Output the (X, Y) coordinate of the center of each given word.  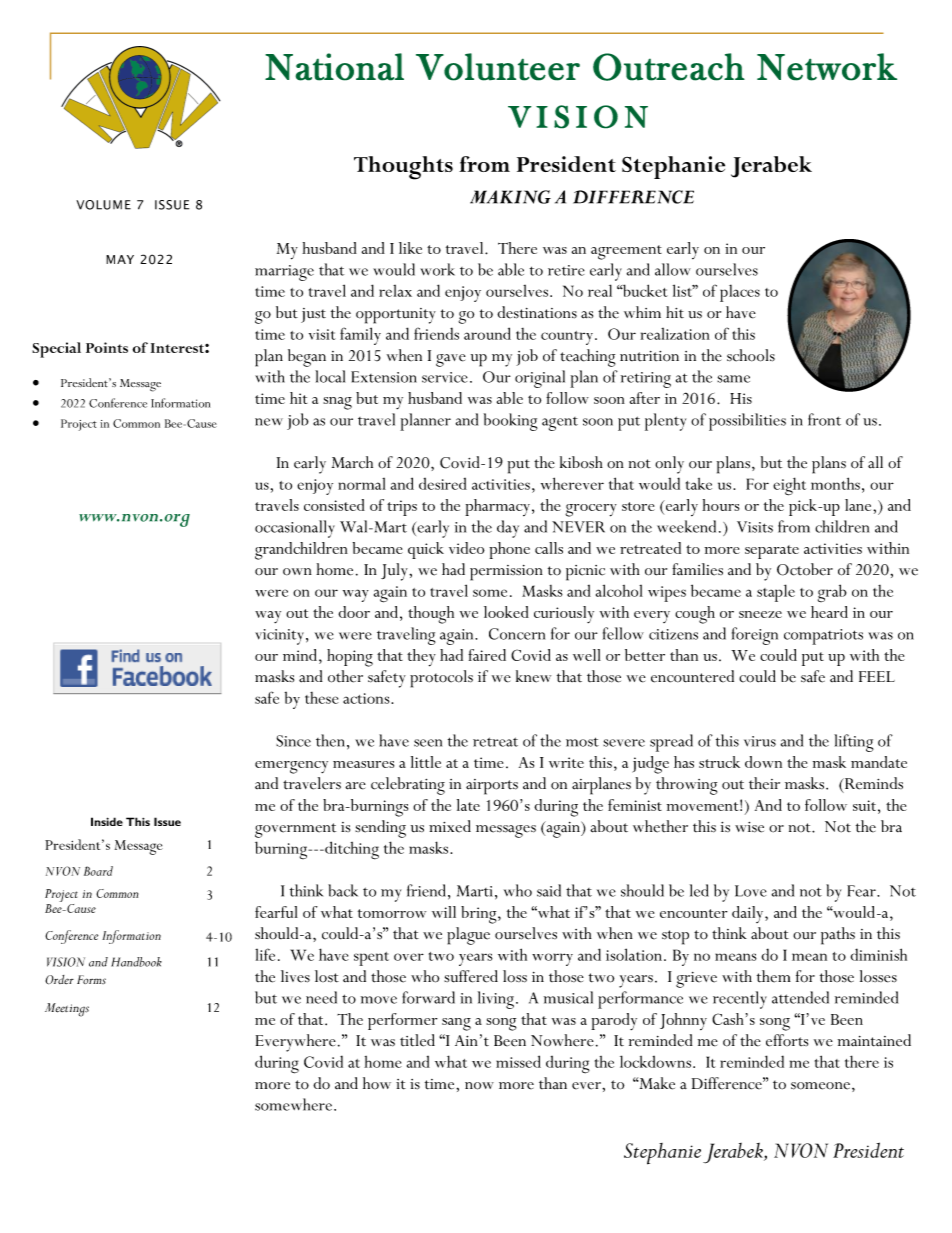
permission (506, 573)
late (468, 805)
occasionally (295, 529)
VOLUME (103, 205)
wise (749, 827)
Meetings (67, 1010)
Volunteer (498, 67)
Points (107, 347)
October (805, 569)
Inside (107, 821)
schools (751, 355)
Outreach (669, 67)
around (487, 333)
